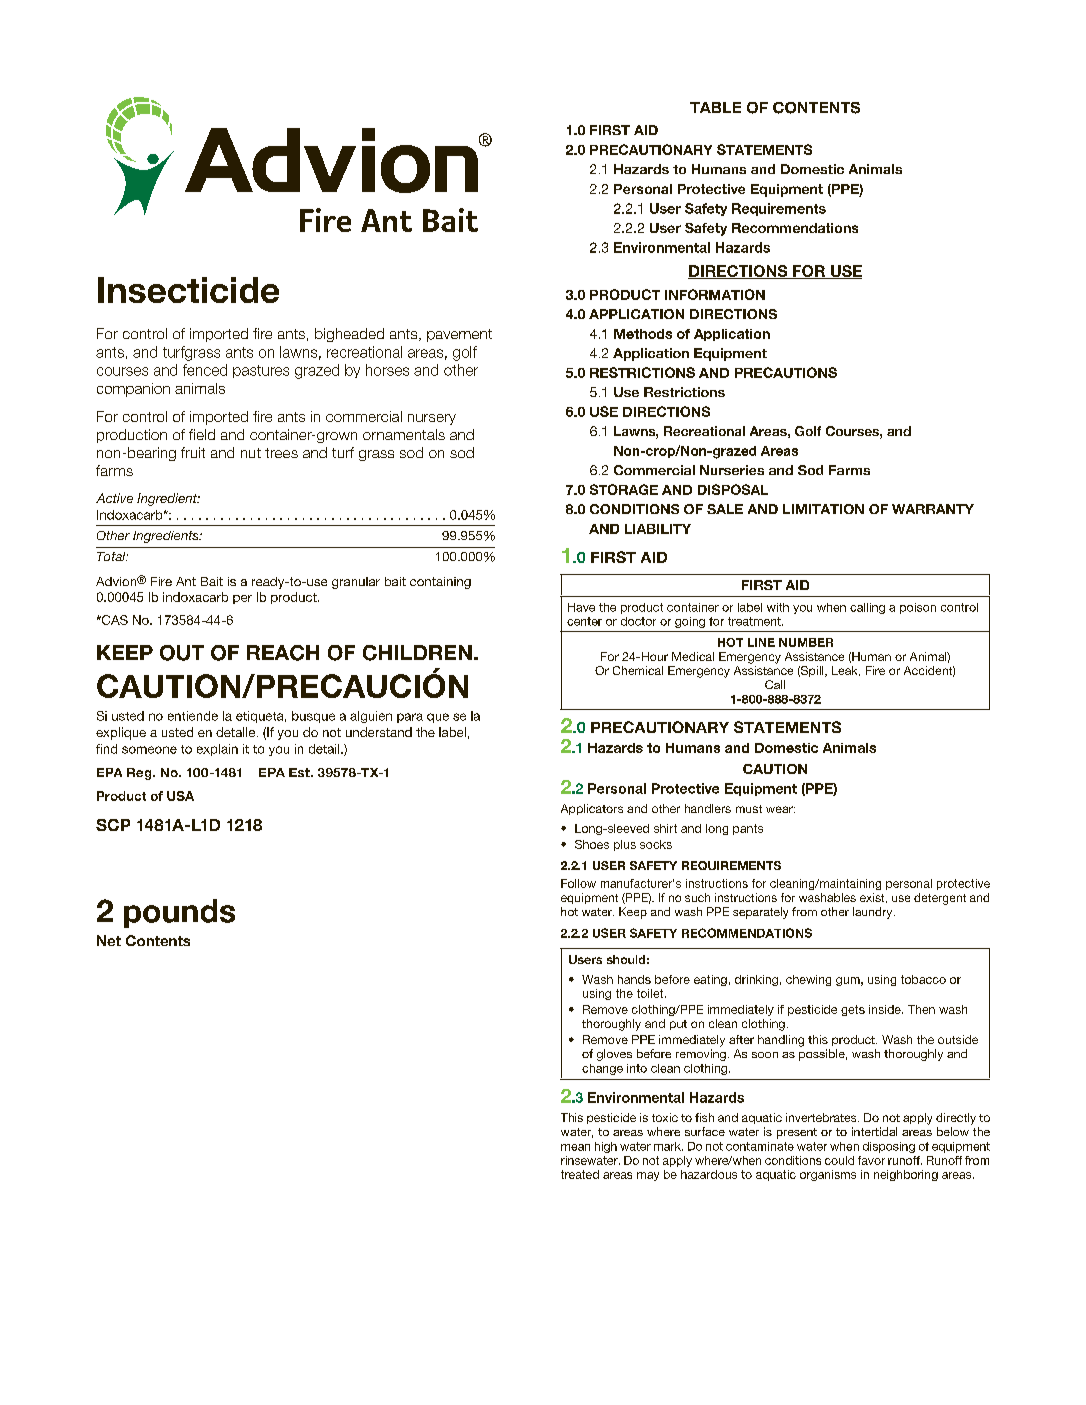 The image size is (1086, 1405). I want to click on Insecticide, so click(188, 290).
